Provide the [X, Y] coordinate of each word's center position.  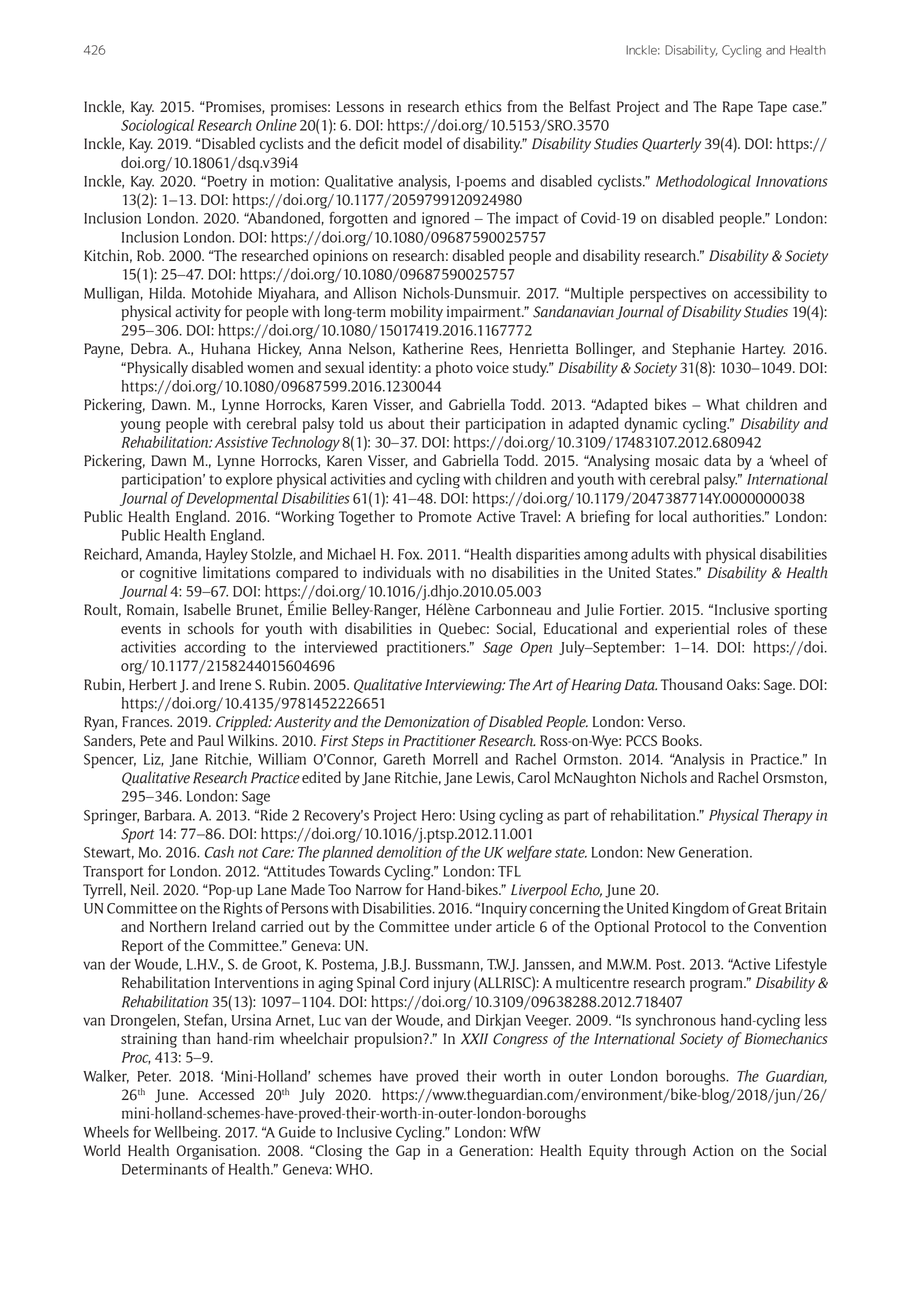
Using [478, 817]
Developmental [231, 500]
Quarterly [671, 145]
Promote [445, 516]
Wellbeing [187, 1134]
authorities [728, 516]
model [423, 143]
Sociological [157, 126]
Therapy [788, 817]
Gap [408, 1152]
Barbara [169, 815]
